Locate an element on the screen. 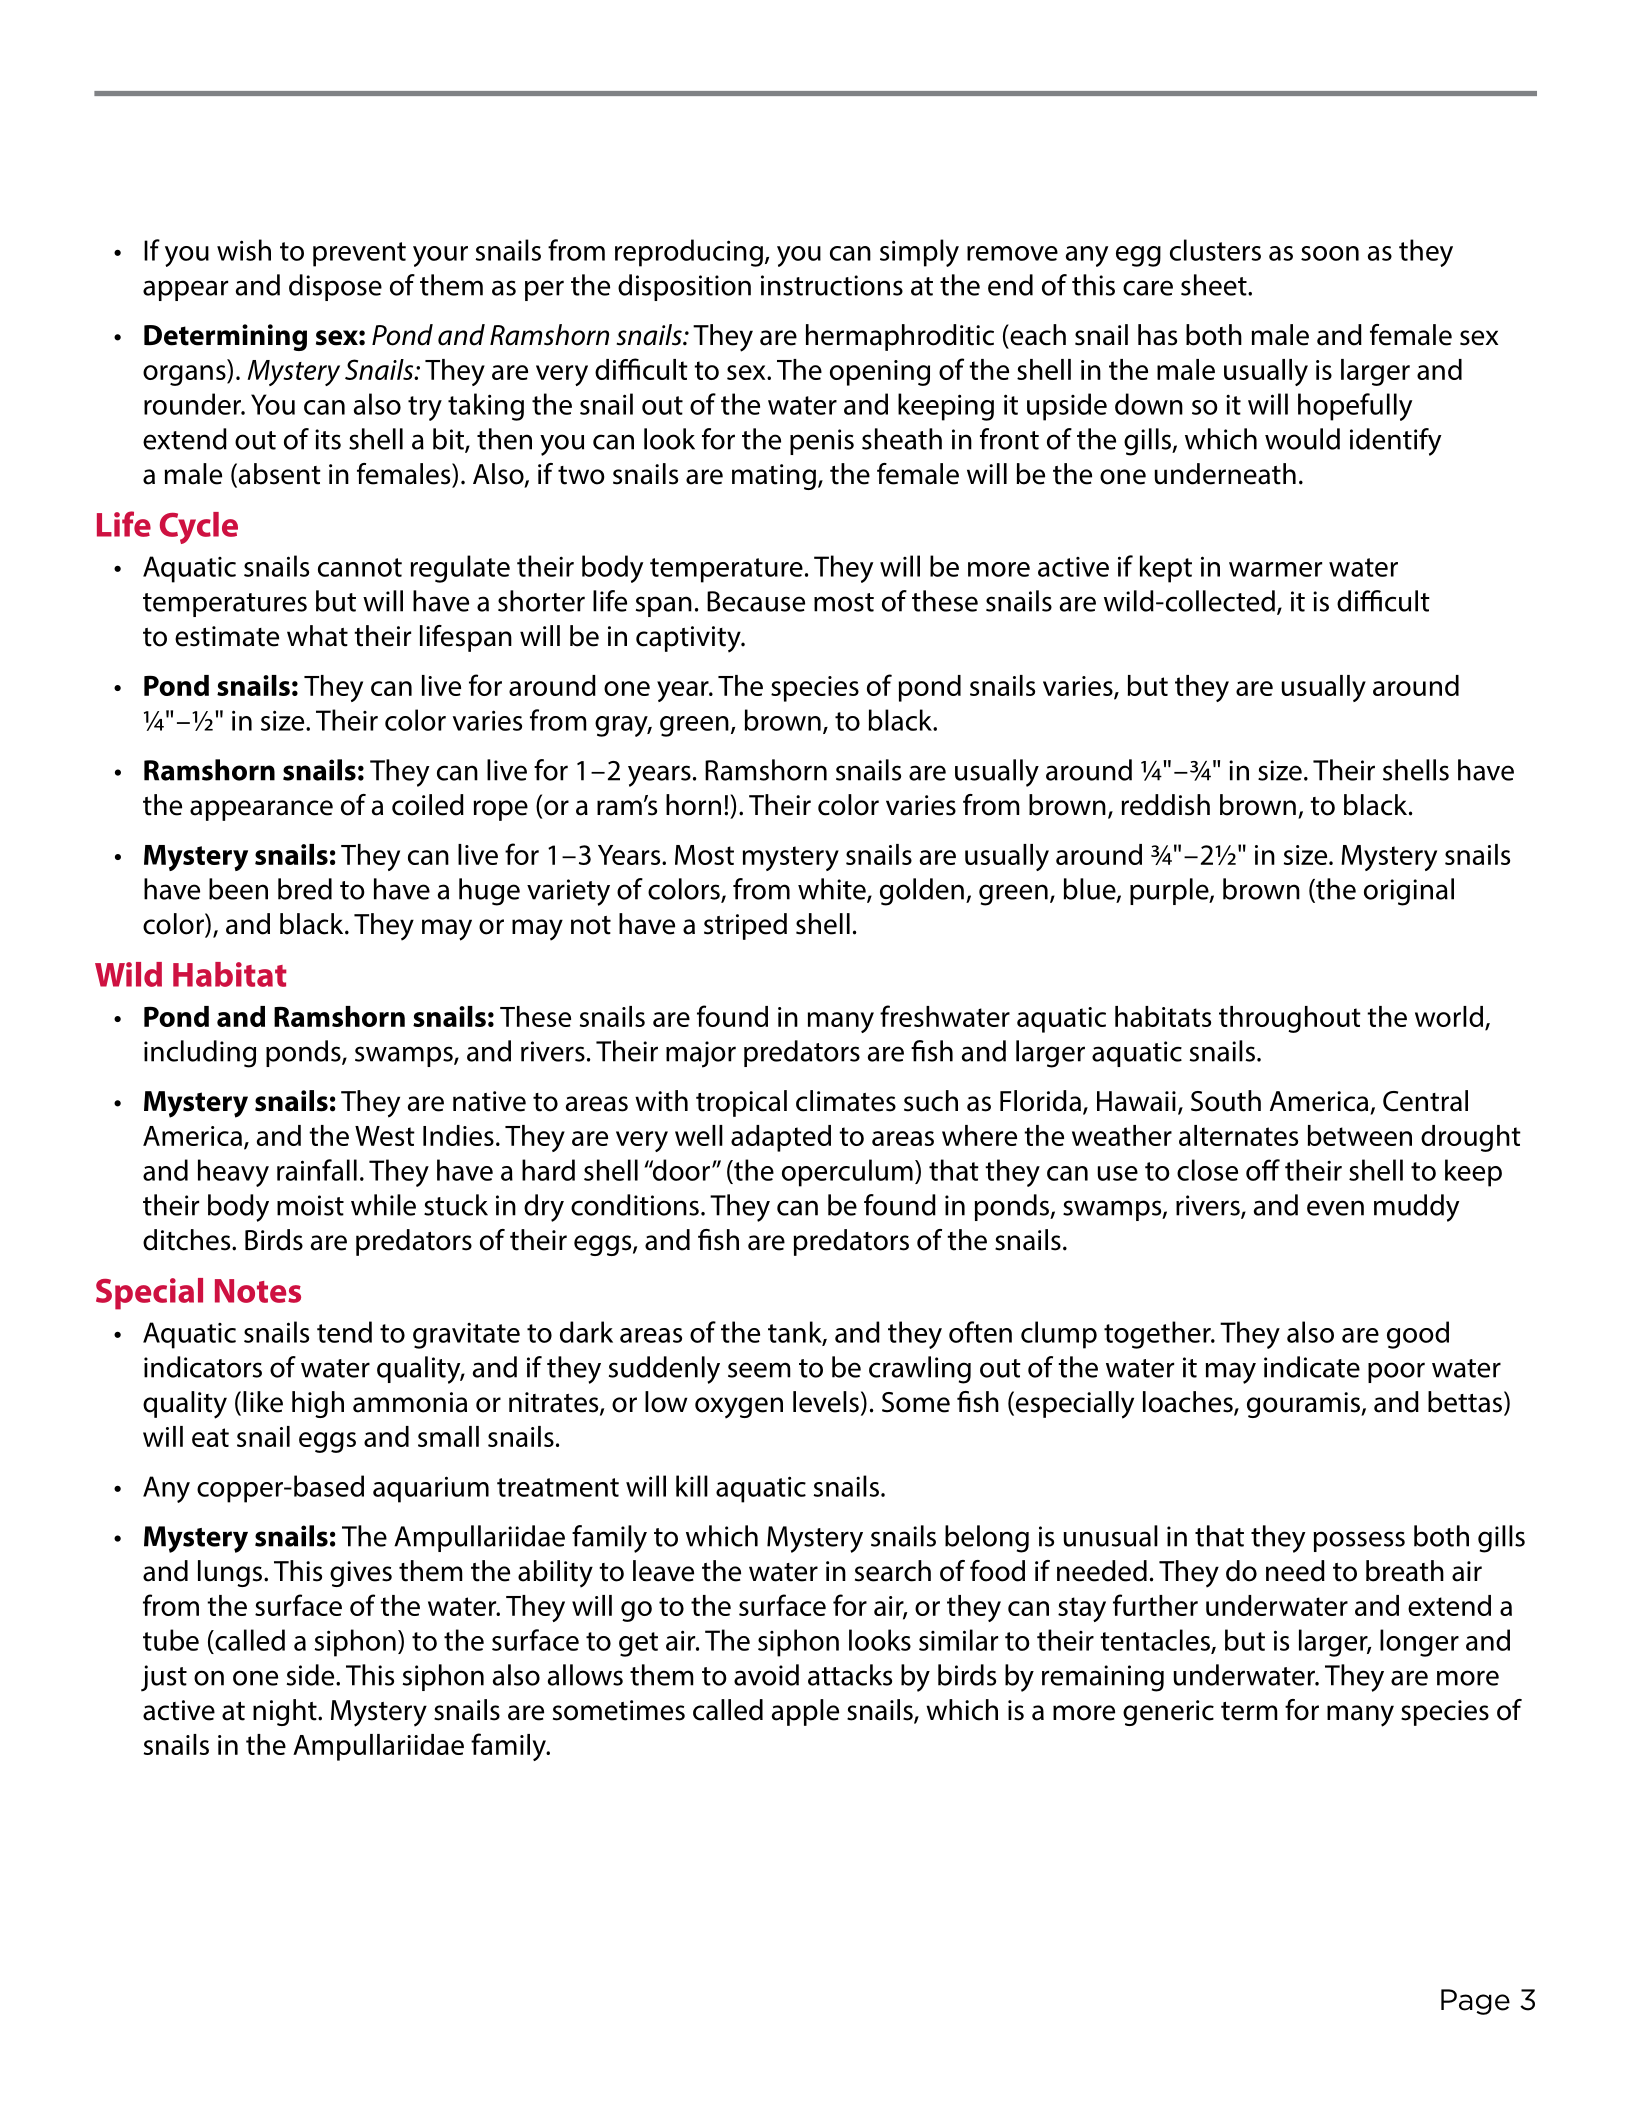  reddish is located at coordinates (1166, 805).
